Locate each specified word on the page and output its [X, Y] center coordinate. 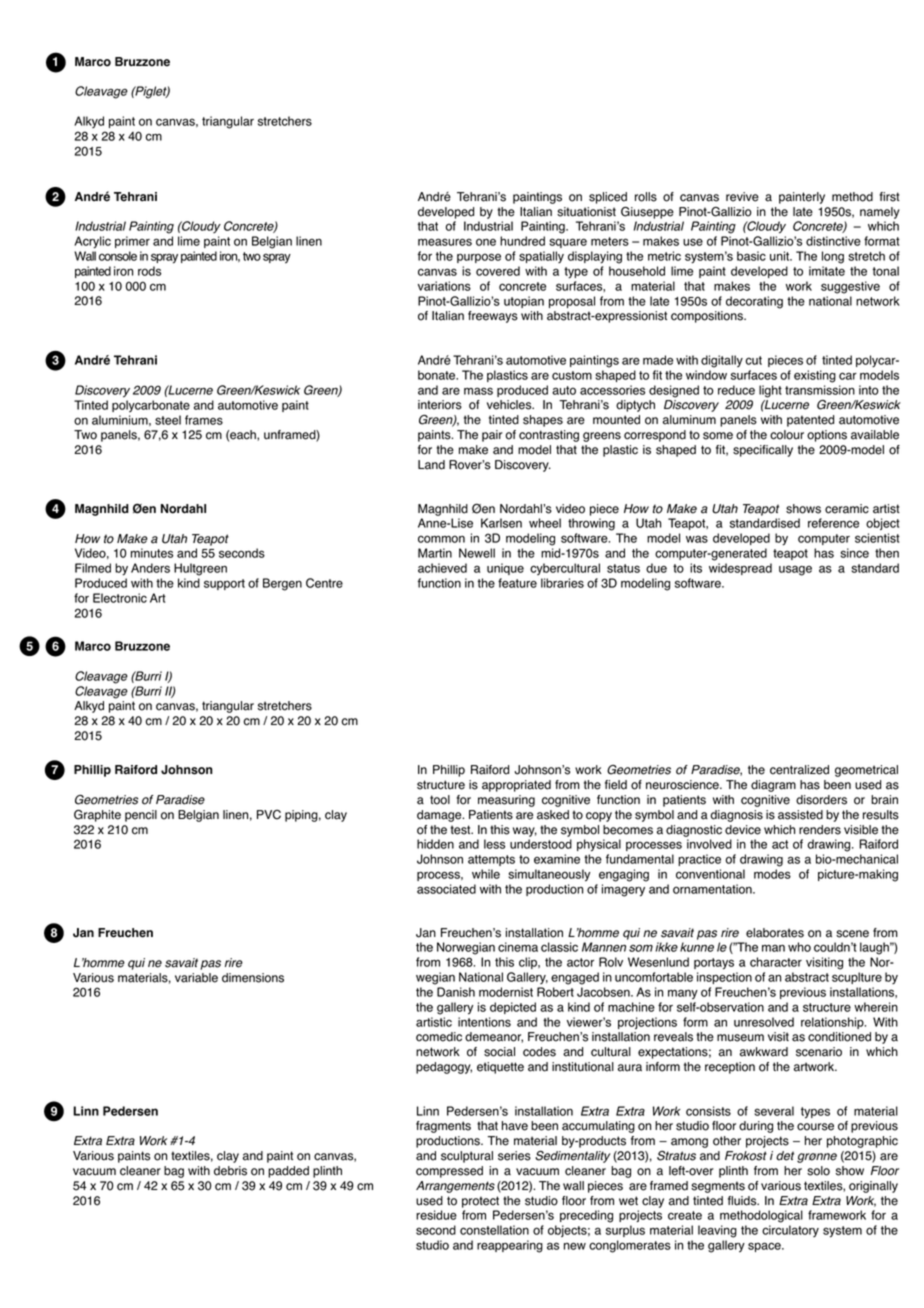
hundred [522, 241]
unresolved [764, 1022]
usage [795, 570]
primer [132, 242]
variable [196, 978]
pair [492, 436]
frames [204, 420]
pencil [141, 816]
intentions [484, 1022]
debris [230, 1171]
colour [787, 435]
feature [517, 583]
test [461, 830]
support [224, 584]
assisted [800, 815]
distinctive [833, 241]
